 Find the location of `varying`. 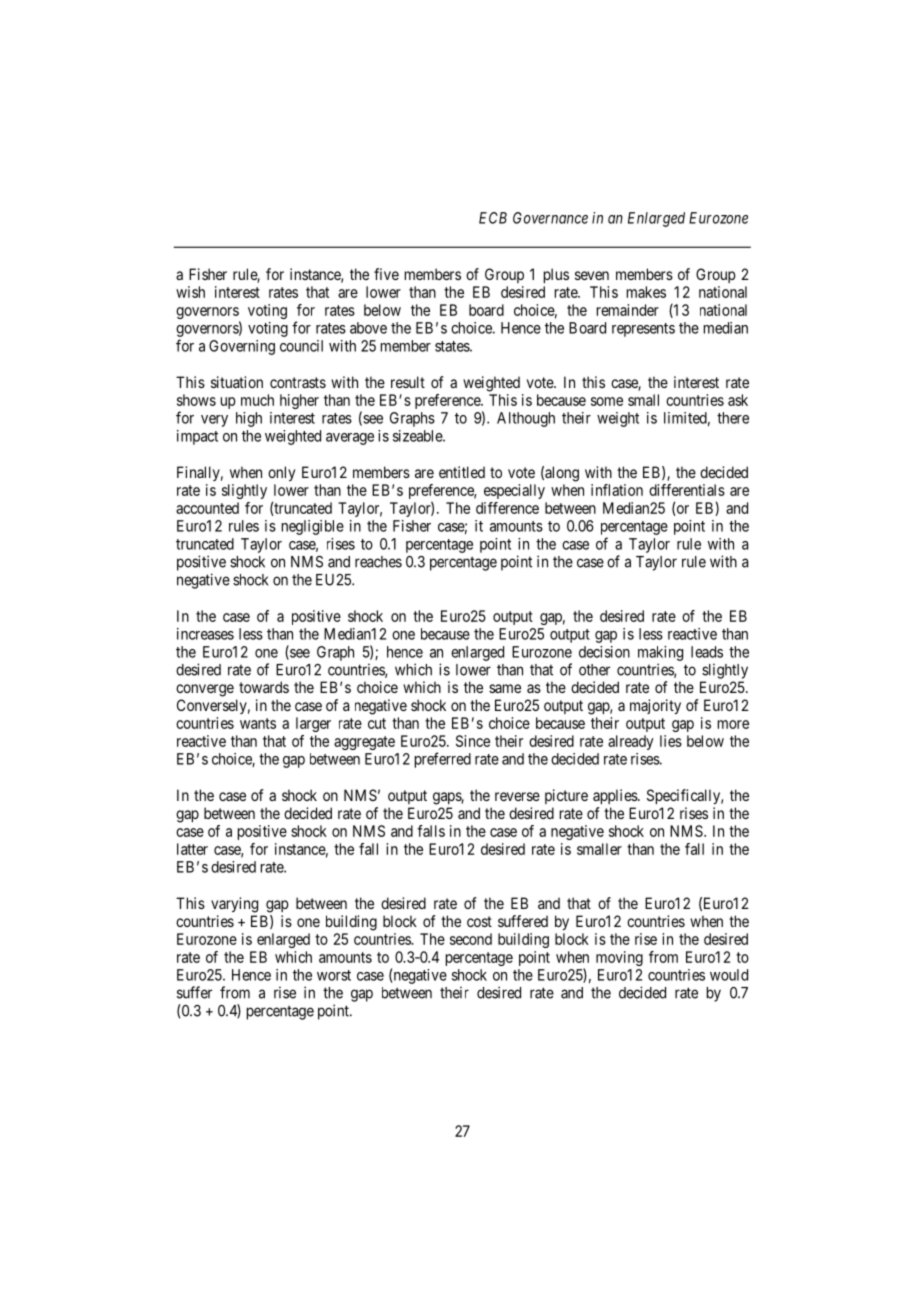

varying is located at coordinates (234, 905).
